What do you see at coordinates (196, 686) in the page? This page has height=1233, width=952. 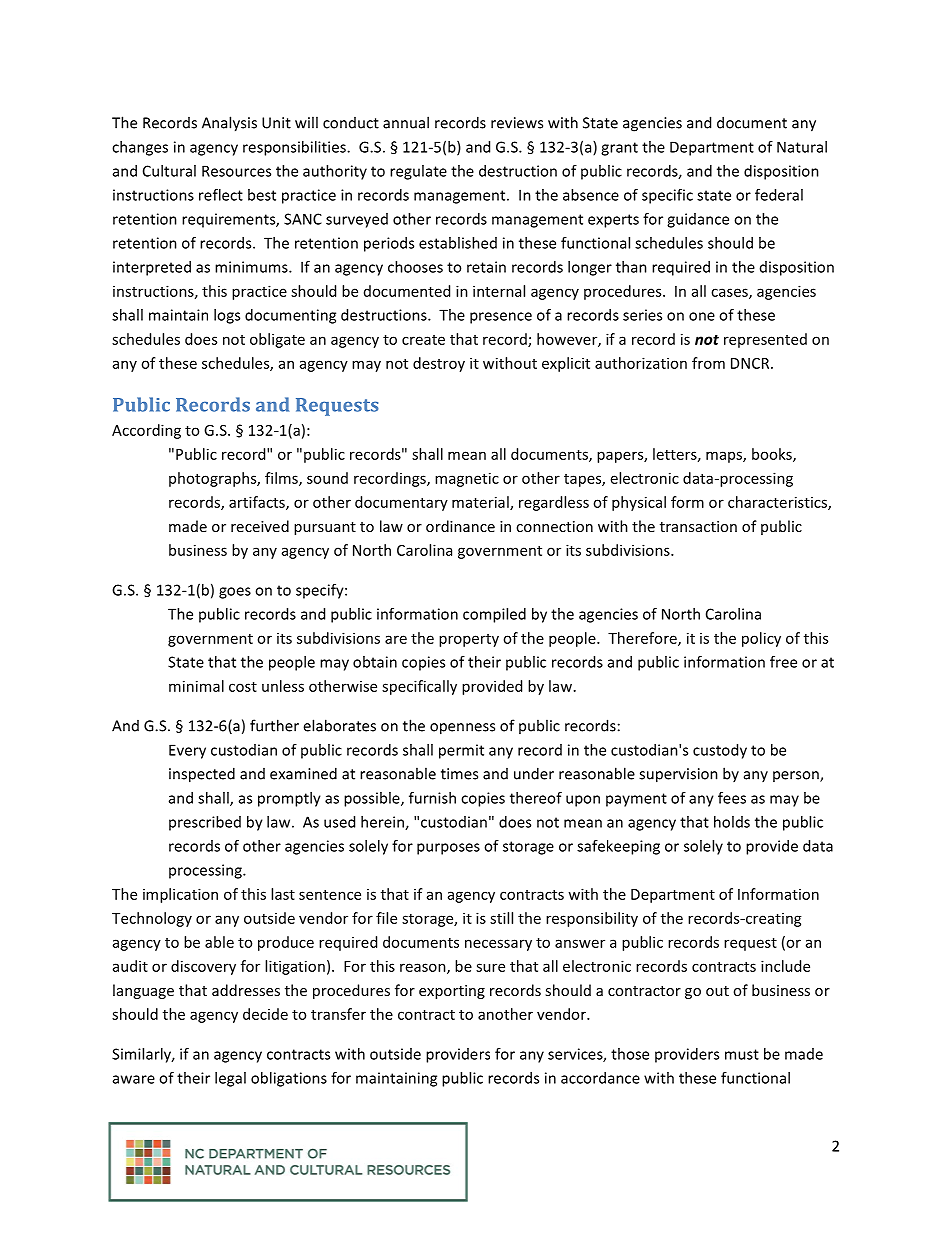 I see `minimal` at bounding box center [196, 686].
